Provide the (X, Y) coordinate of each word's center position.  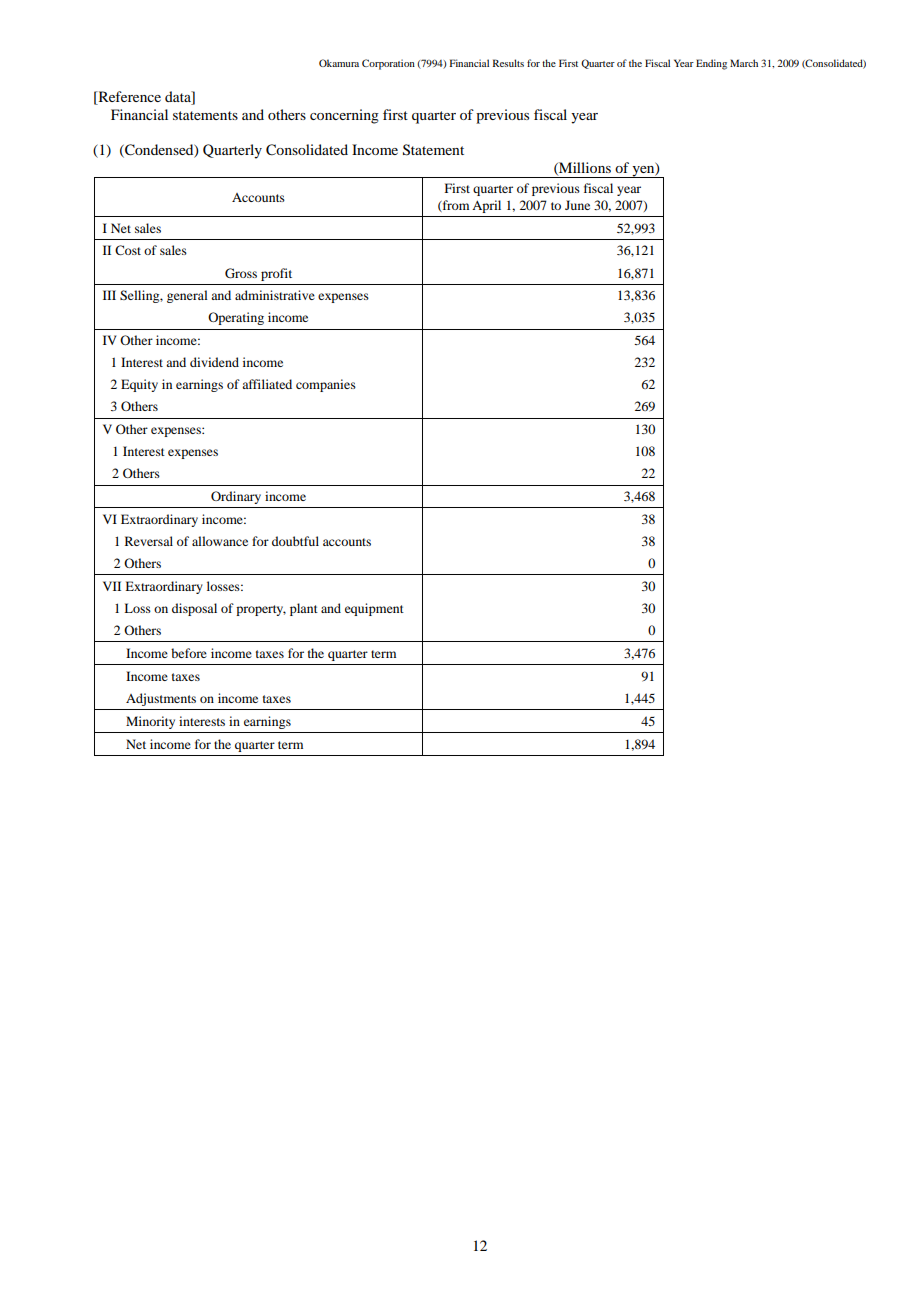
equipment (374, 609)
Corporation (388, 64)
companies (326, 385)
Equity (139, 385)
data (179, 96)
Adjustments (161, 699)
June (577, 205)
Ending (711, 64)
